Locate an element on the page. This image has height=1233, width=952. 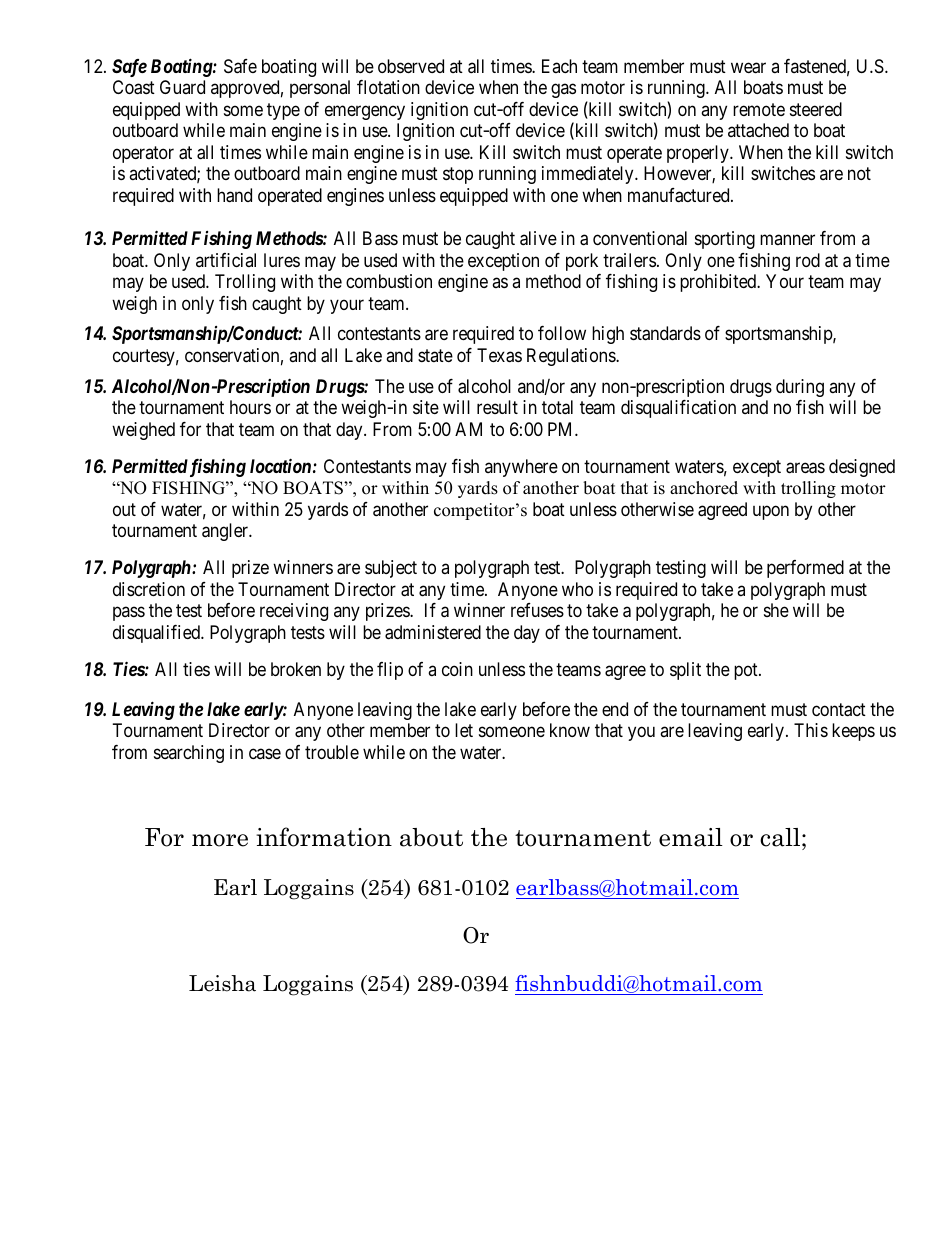
remote is located at coordinates (759, 109).
